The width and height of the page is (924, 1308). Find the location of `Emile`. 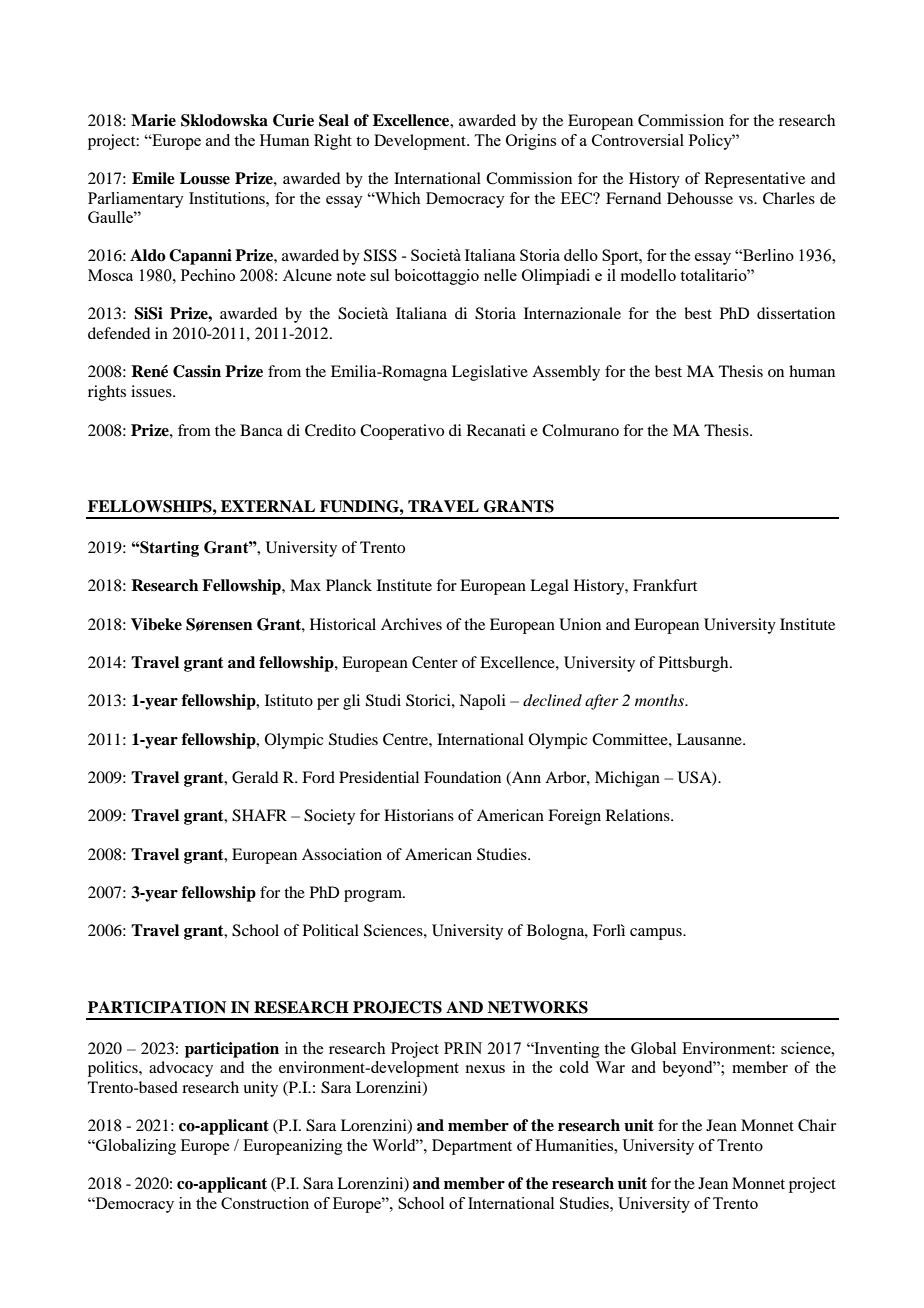

Emile is located at coordinates (153, 178).
